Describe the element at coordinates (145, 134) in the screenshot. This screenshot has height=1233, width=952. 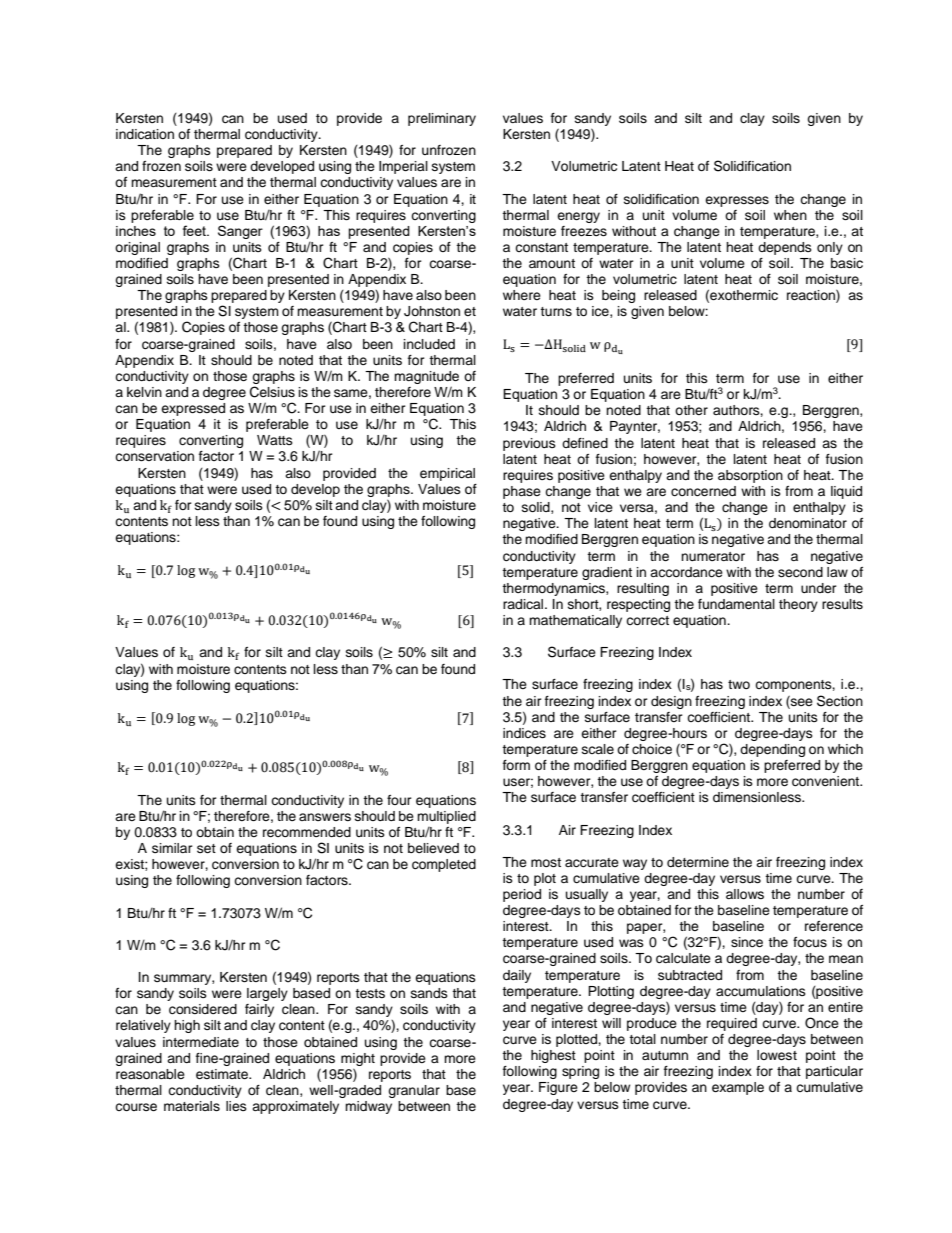
I see `indication` at that location.
